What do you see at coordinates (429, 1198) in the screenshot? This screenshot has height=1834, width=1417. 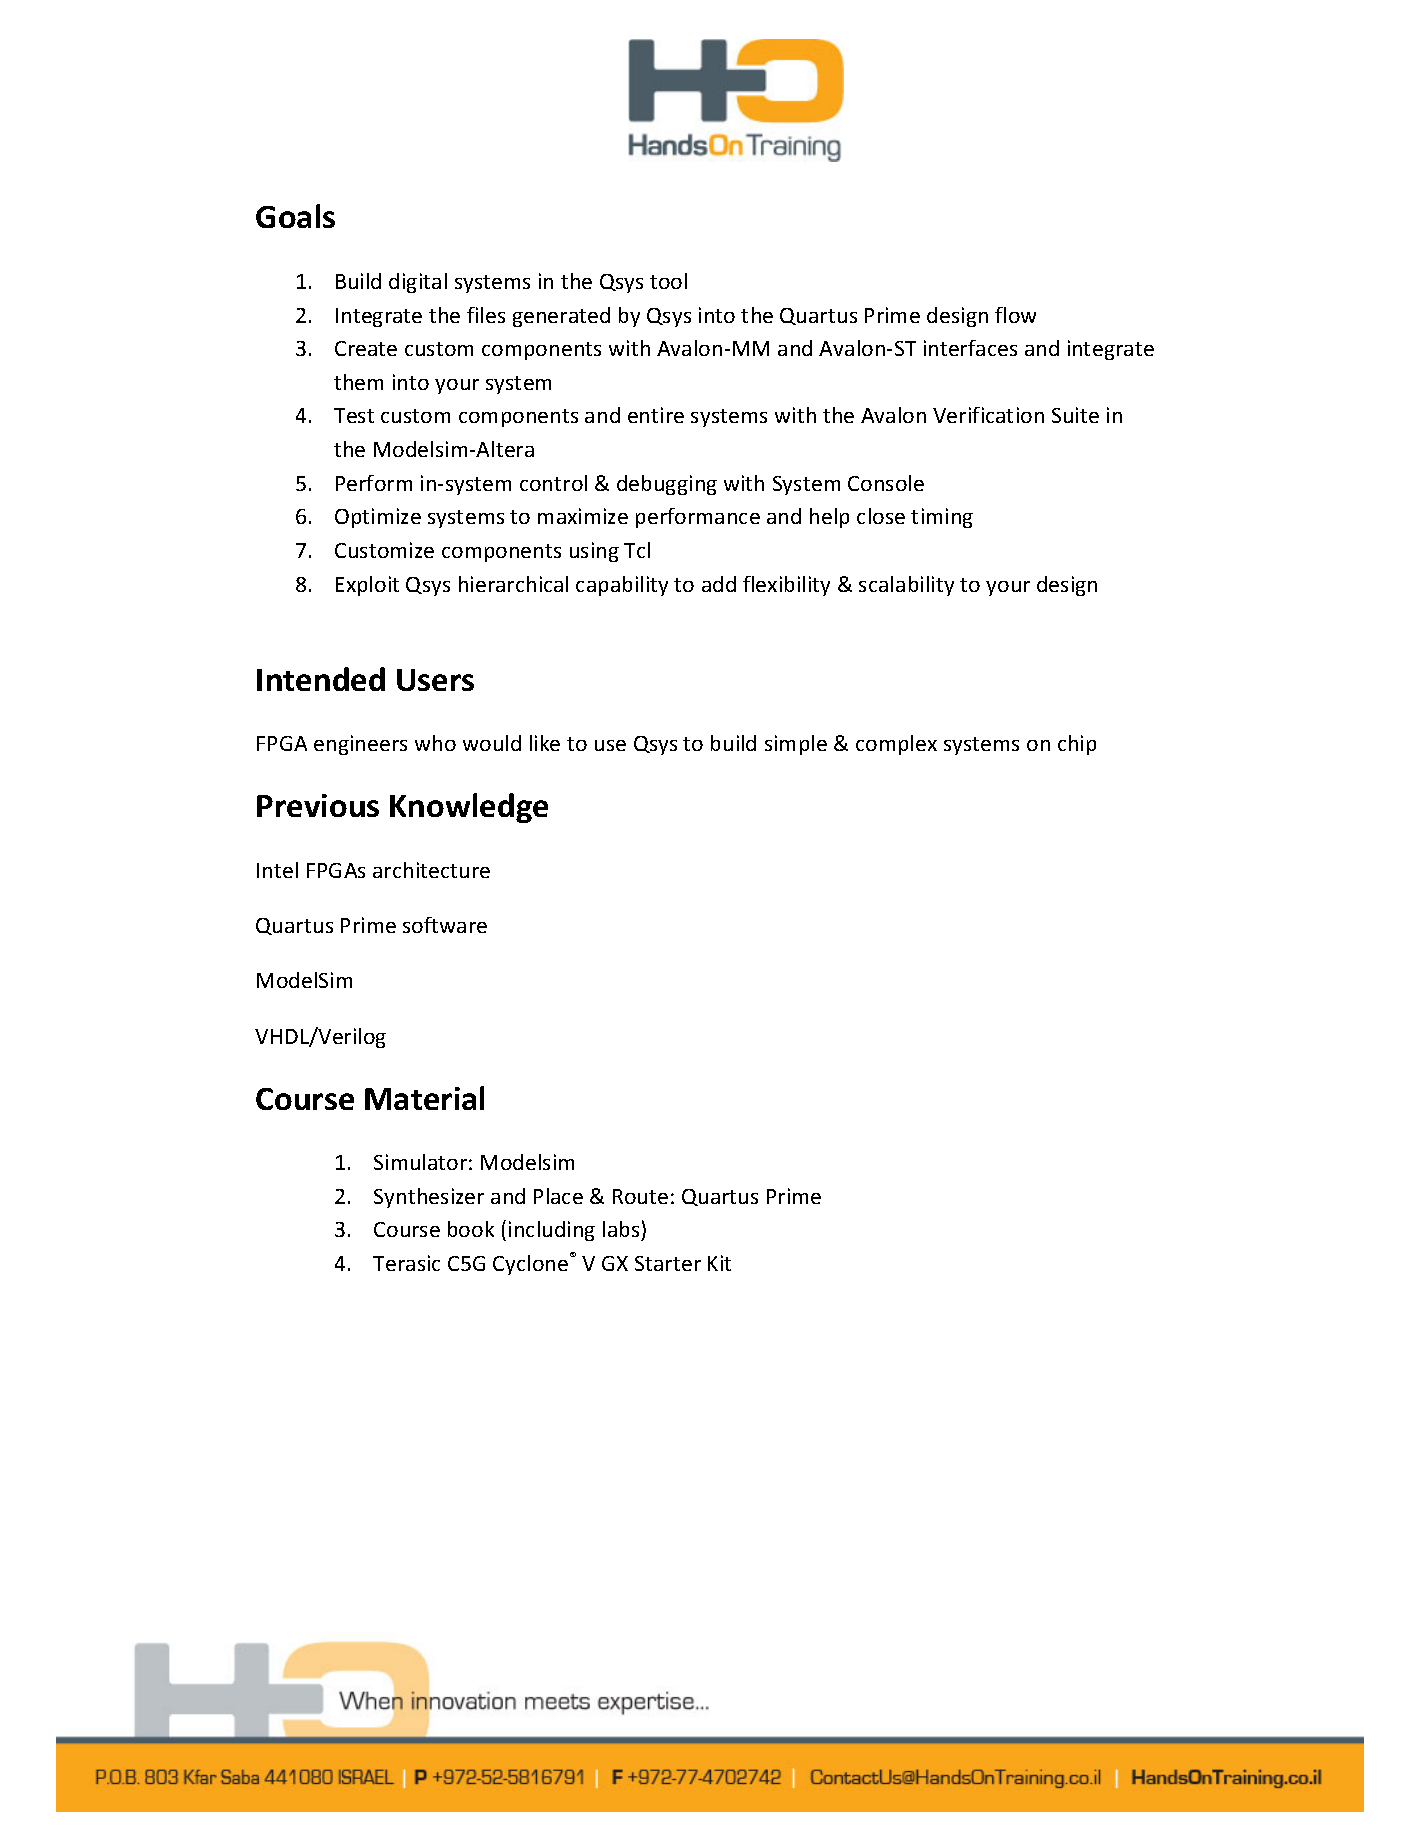 I see `Synthesizer` at bounding box center [429, 1198].
